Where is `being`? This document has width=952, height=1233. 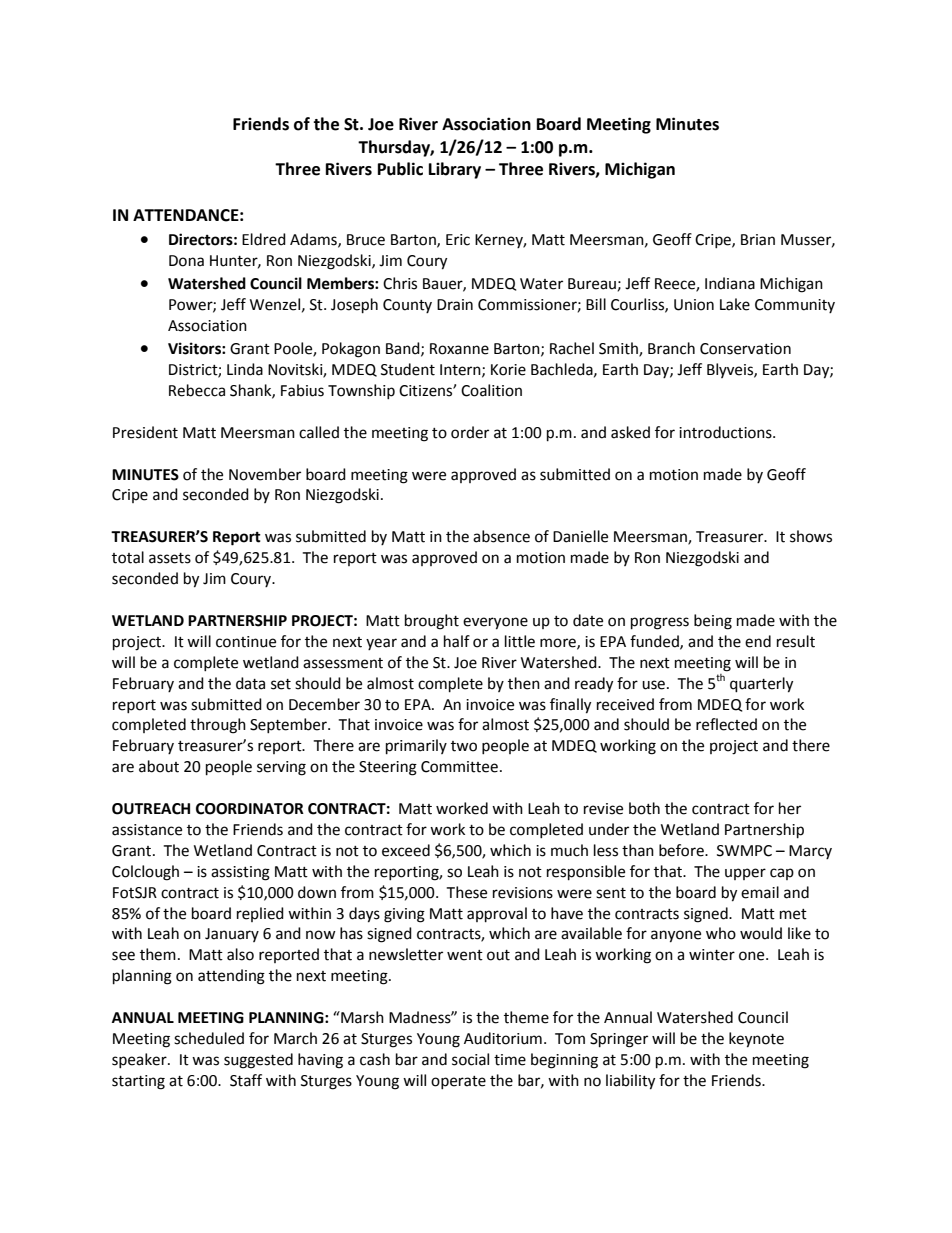
being is located at coordinates (713, 622).
